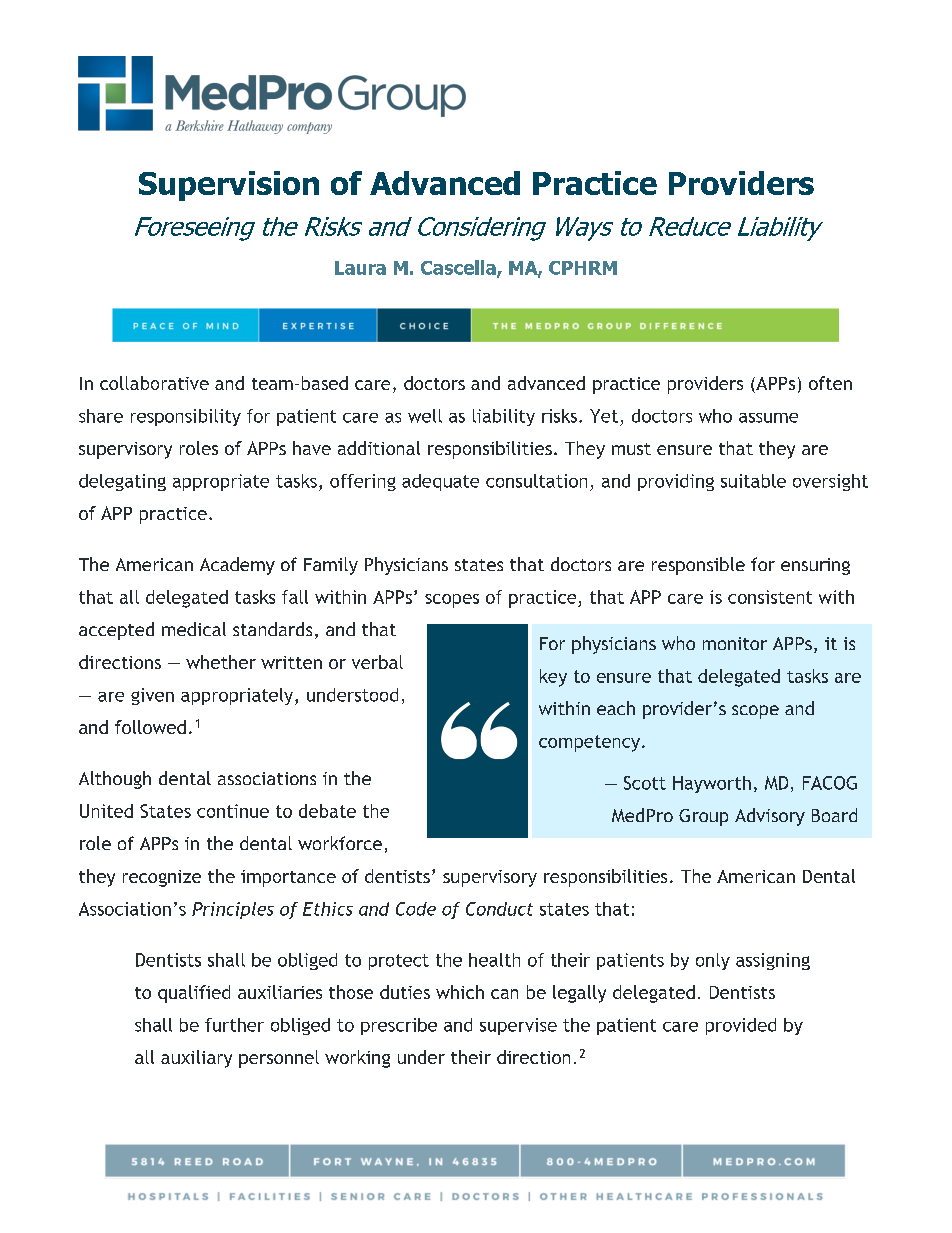 The height and width of the page is (1233, 952). I want to click on Academy, so click(237, 566).
